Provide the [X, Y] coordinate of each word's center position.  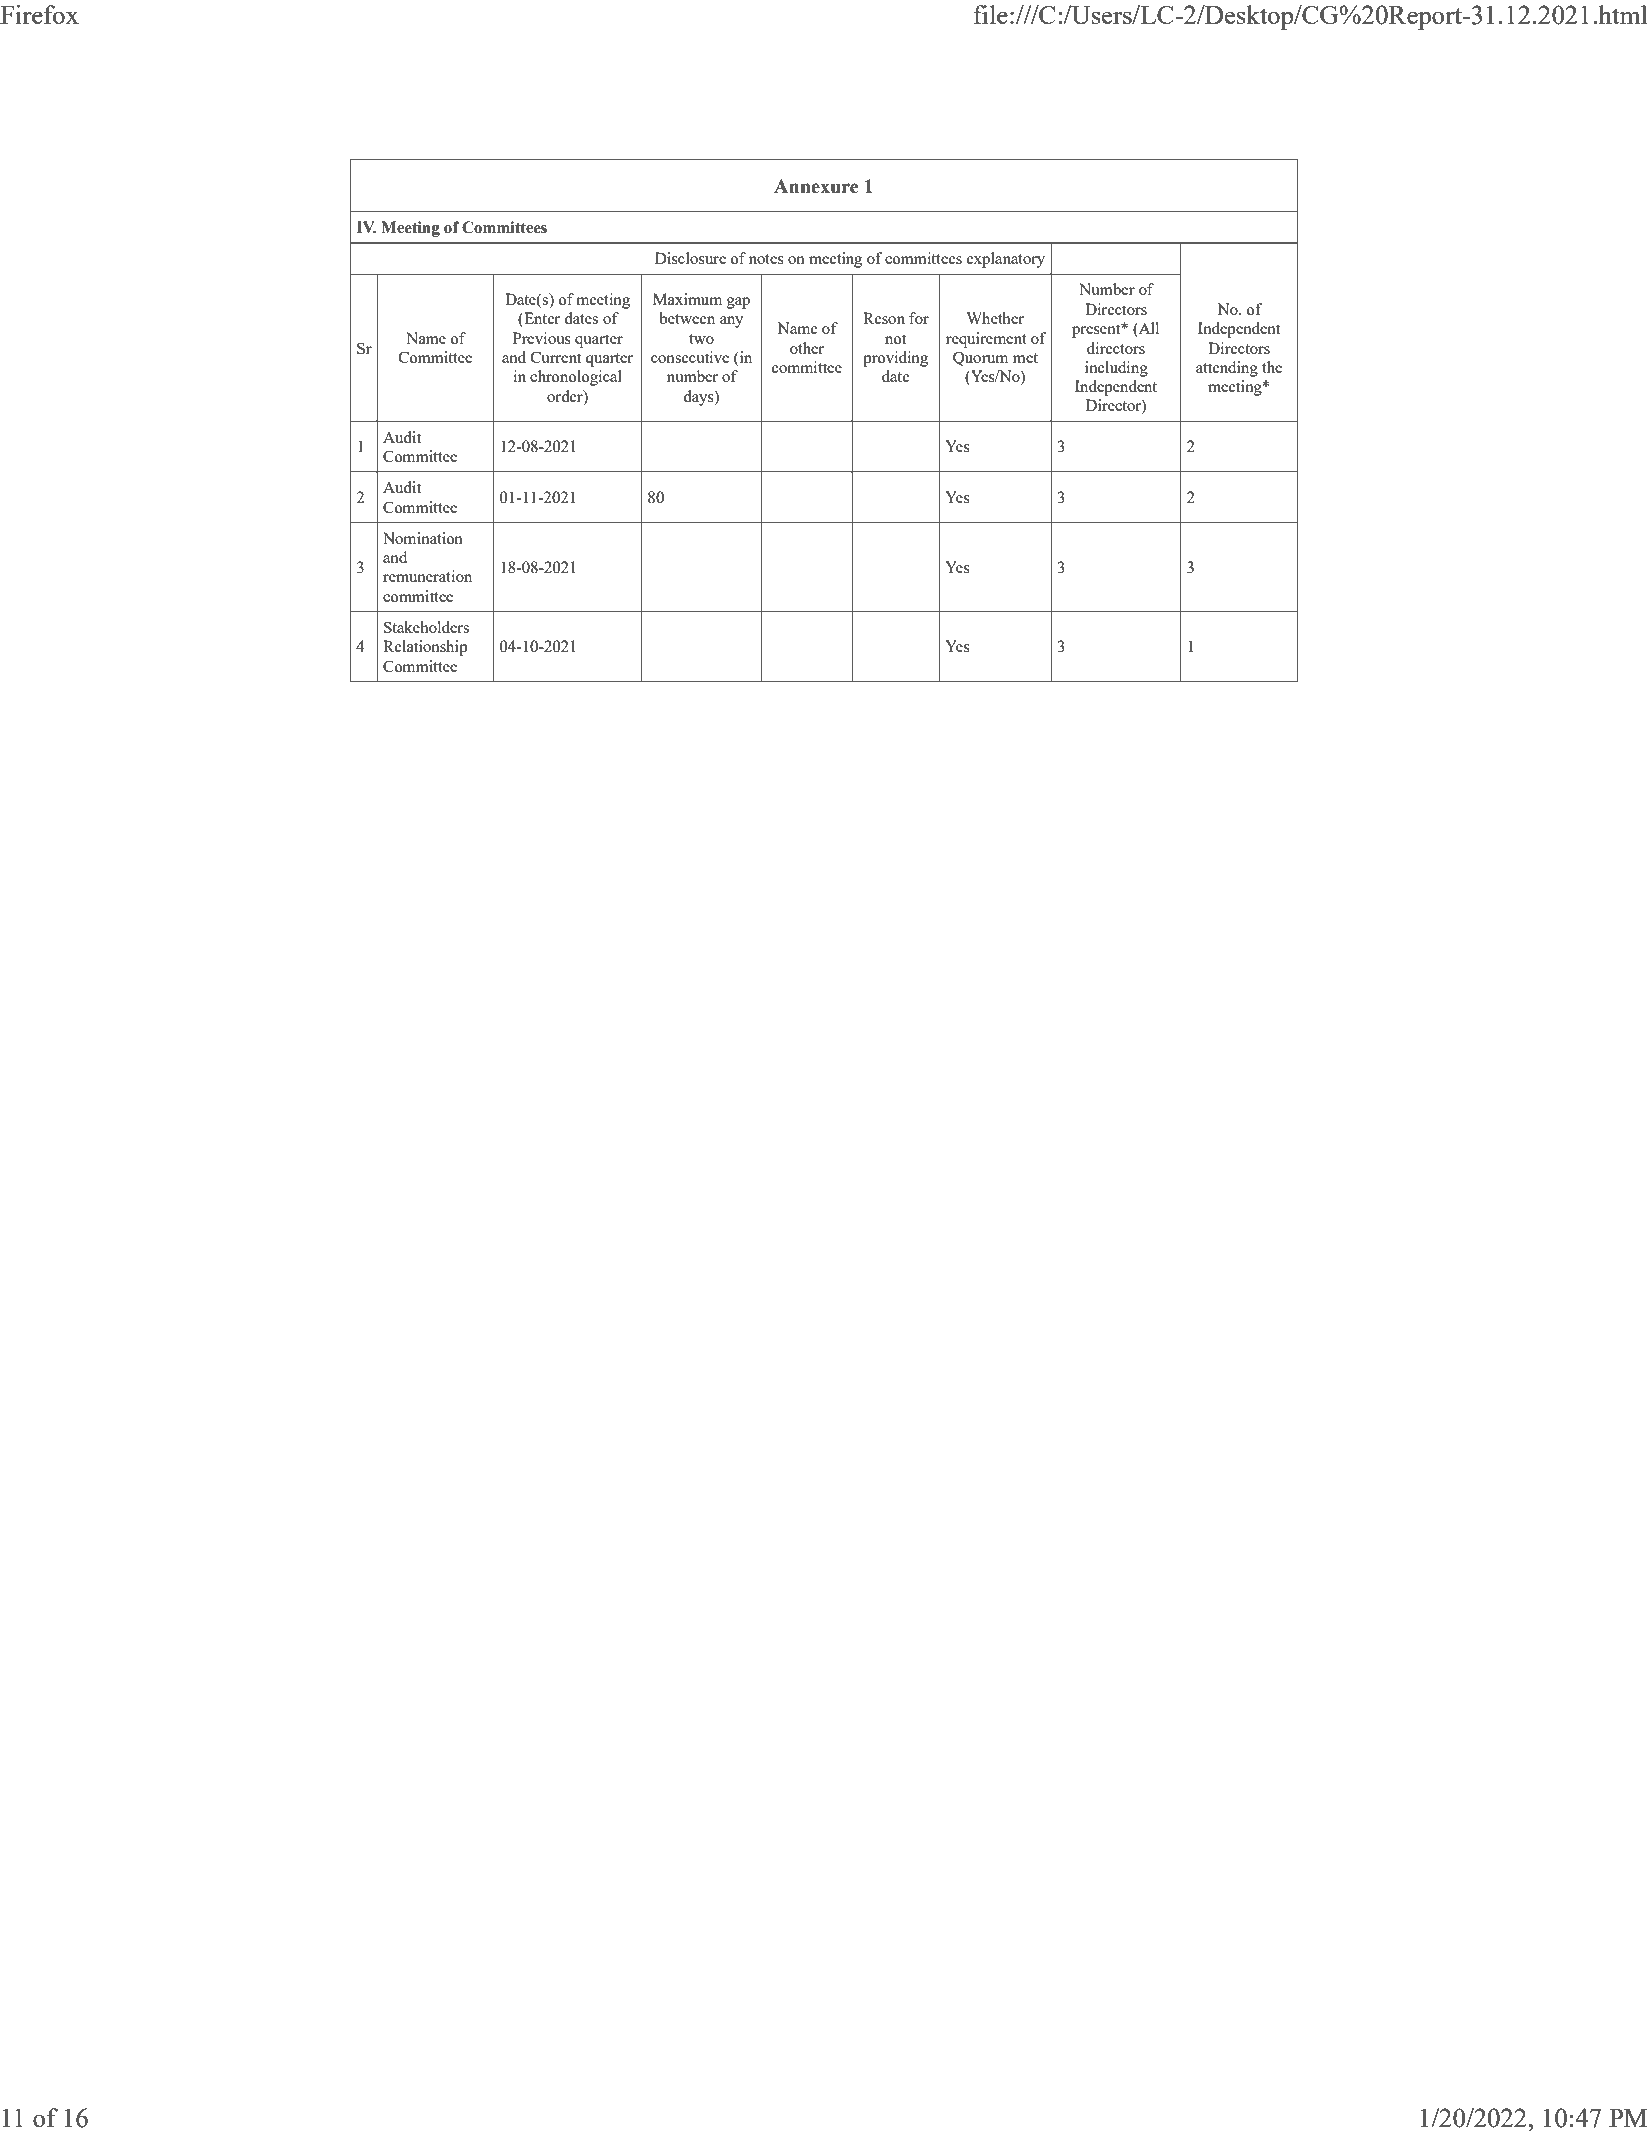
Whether [995, 318]
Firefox [39, 14]
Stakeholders [426, 627]
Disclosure [690, 258]
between [687, 318]
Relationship [425, 648]
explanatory [1006, 260]
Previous [542, 338]
